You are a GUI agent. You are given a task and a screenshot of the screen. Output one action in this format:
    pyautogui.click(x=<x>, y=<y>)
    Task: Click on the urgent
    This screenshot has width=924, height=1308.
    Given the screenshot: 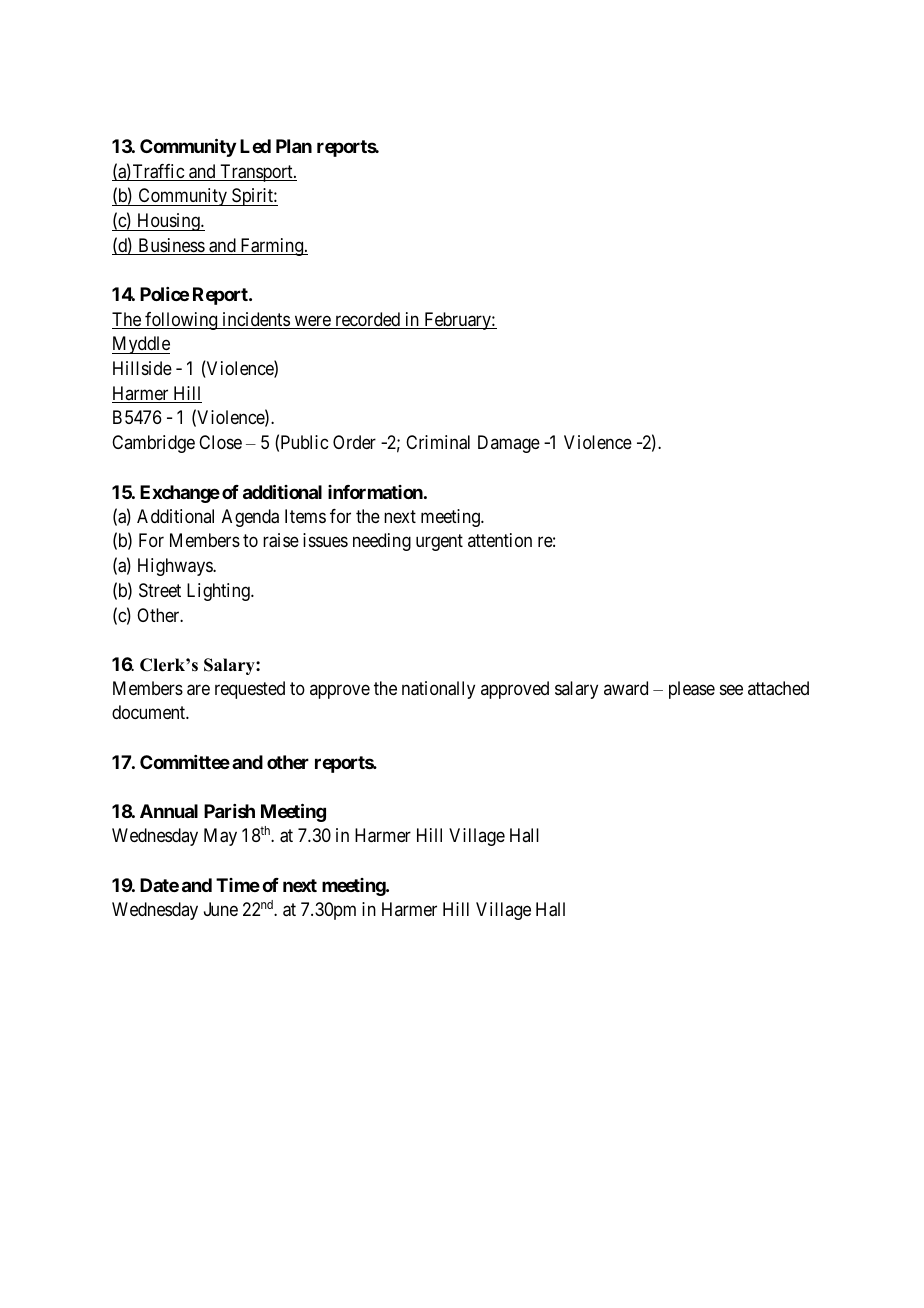 What is the action you would take?
    pyautogui.click(x=439, y=543)
